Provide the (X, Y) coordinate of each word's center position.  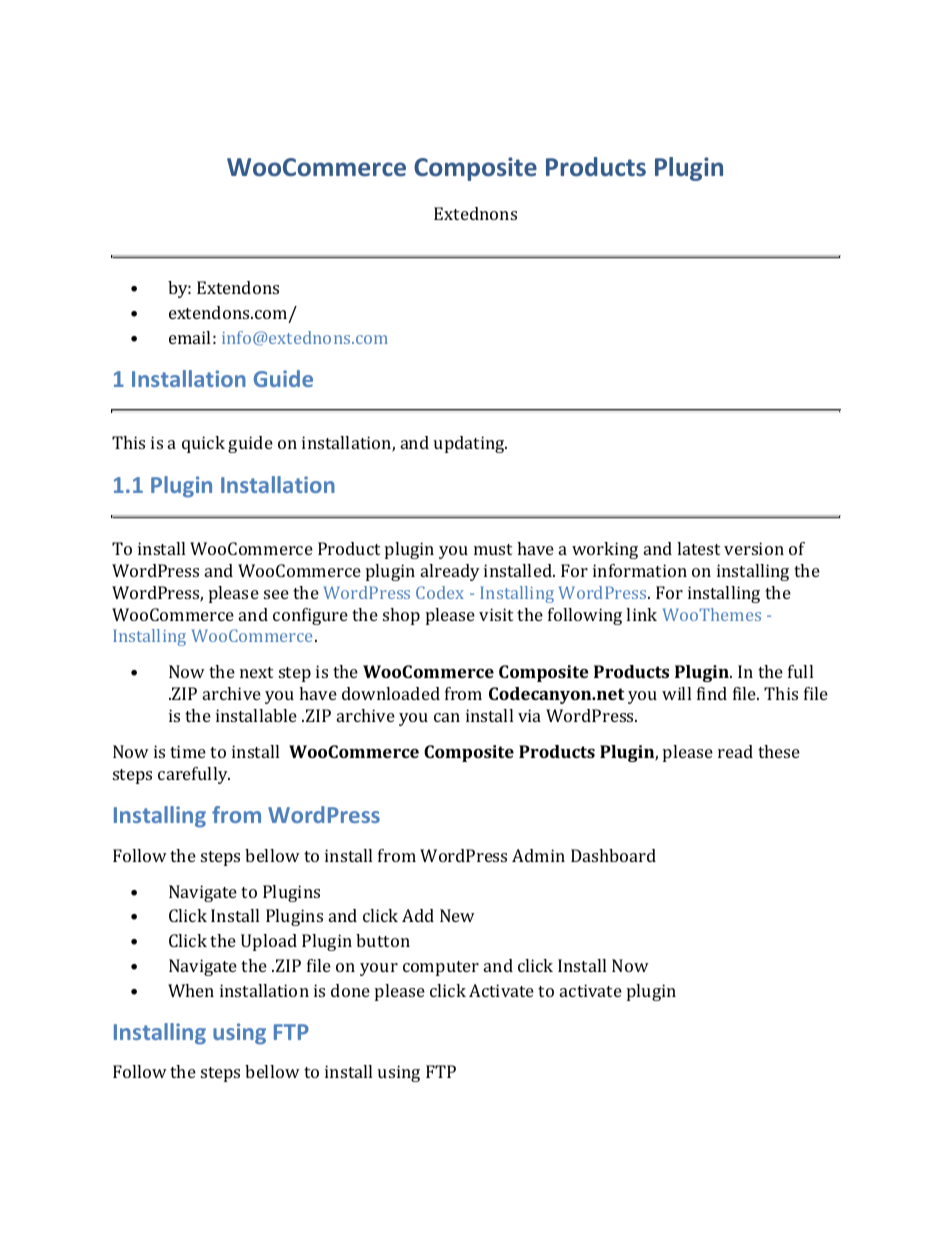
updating (470, 444)
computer (441, 968)
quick (203, 444)
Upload (269, 942)
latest (698, 548)
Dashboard (613, 855)
